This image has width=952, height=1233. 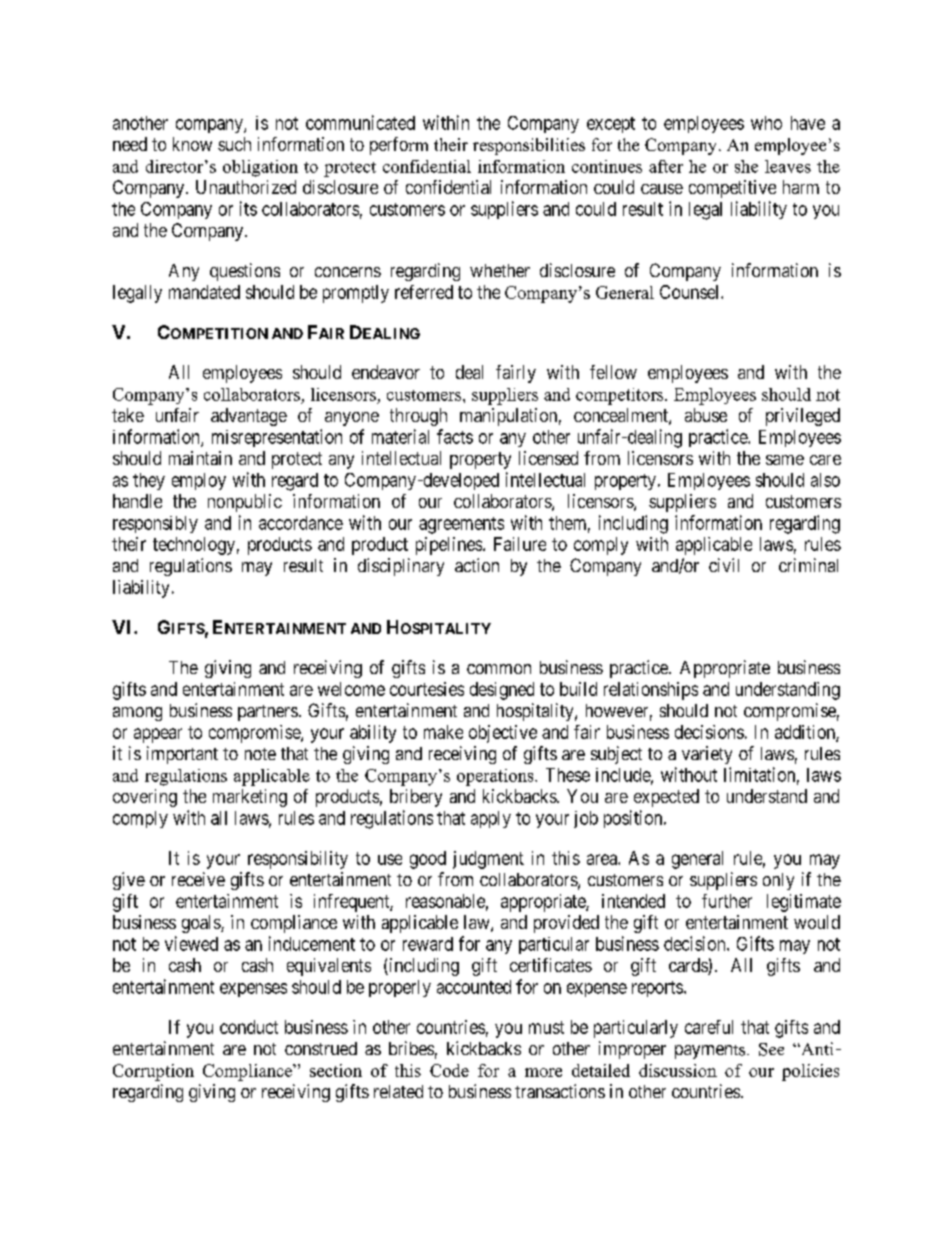 What do you see at coordinates (491, 819) in the image?
I see `apply` at bounding box center [491, 819].
